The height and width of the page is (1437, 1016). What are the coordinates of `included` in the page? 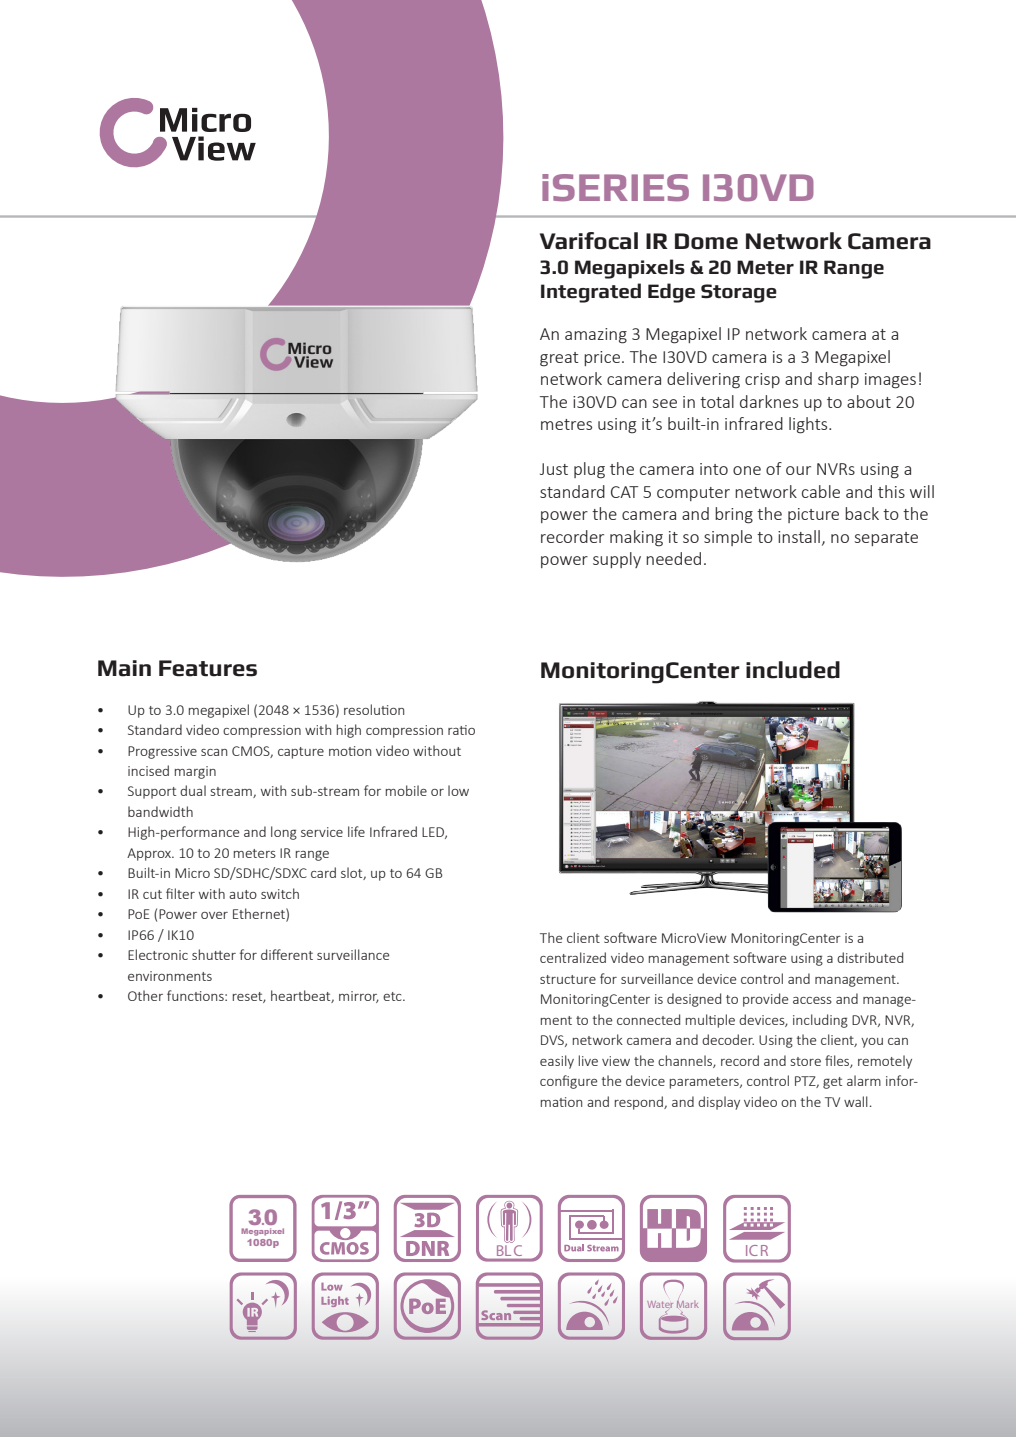 It's located at (793, 670).
